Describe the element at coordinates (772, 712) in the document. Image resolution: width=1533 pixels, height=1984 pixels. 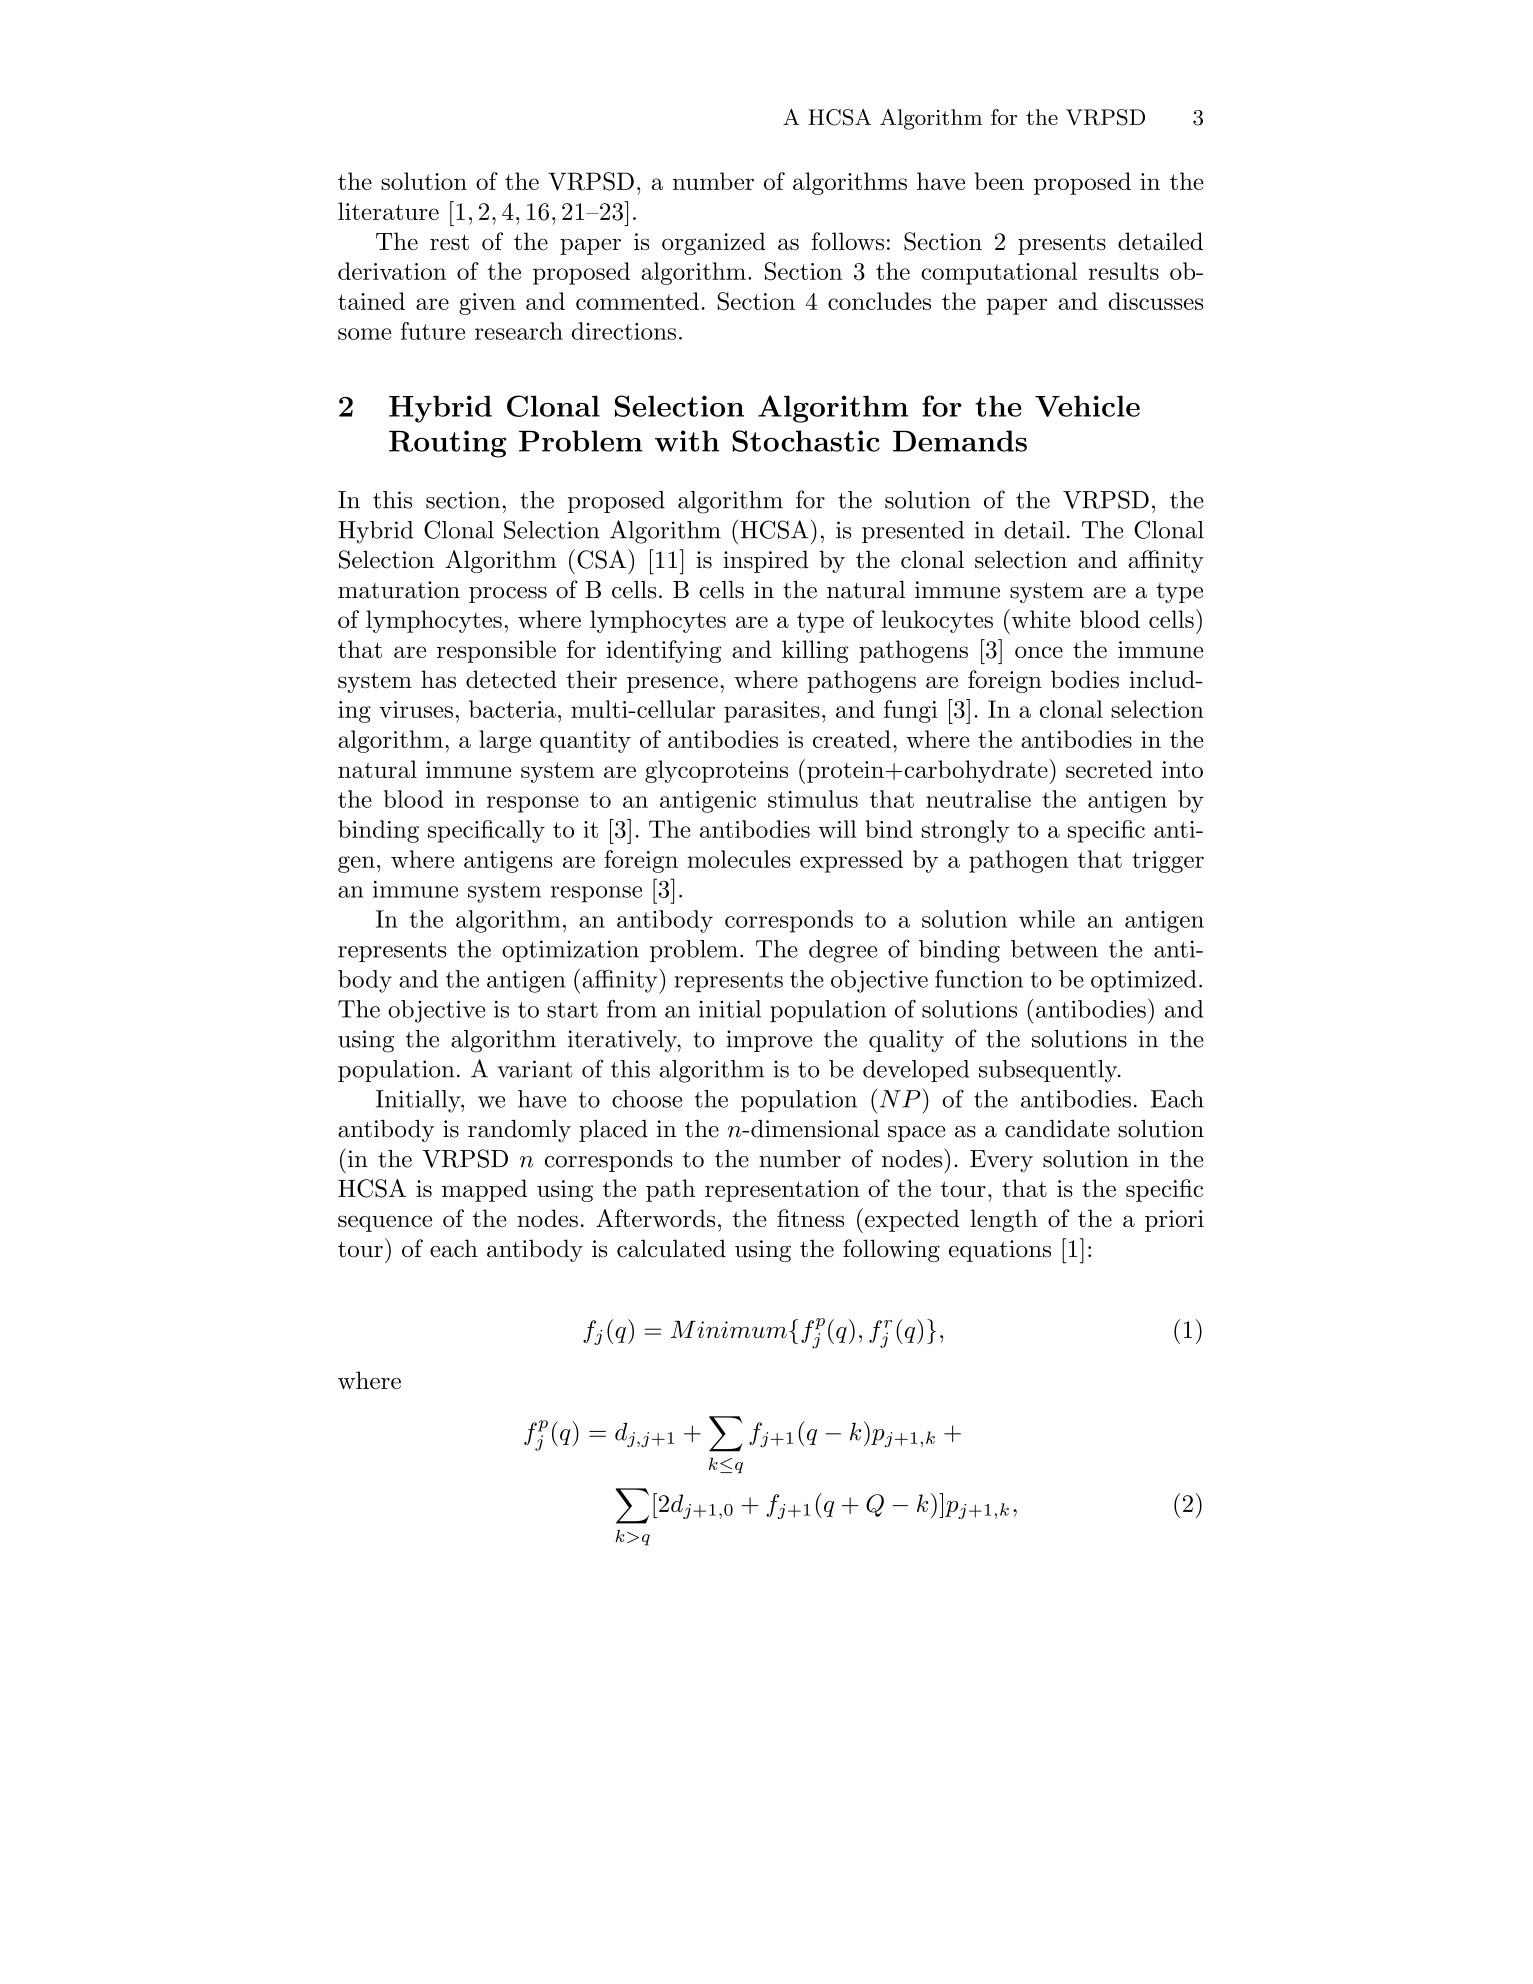
I see `parasites` at that location.
